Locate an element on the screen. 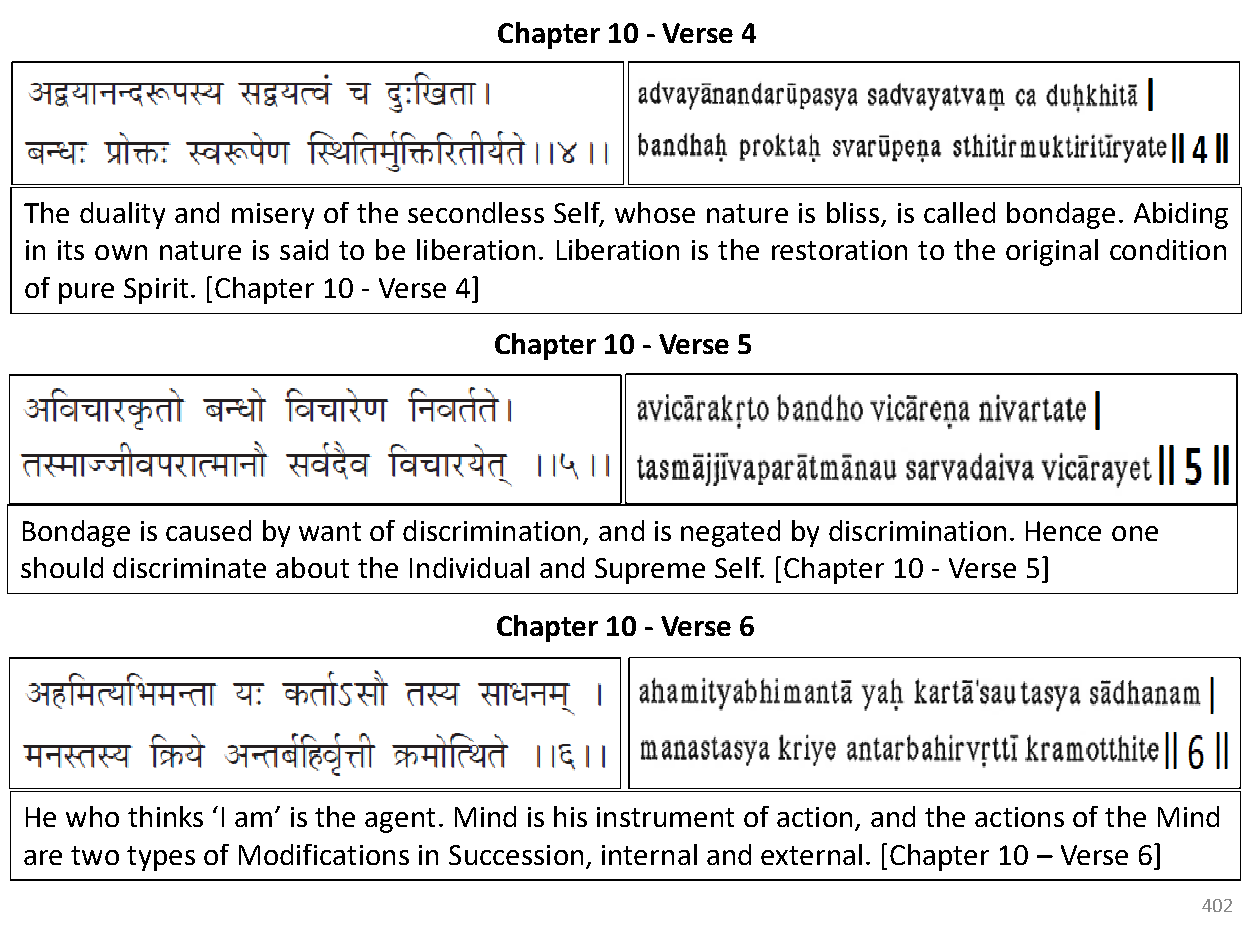  internal is located at coordinates (649, 854).
